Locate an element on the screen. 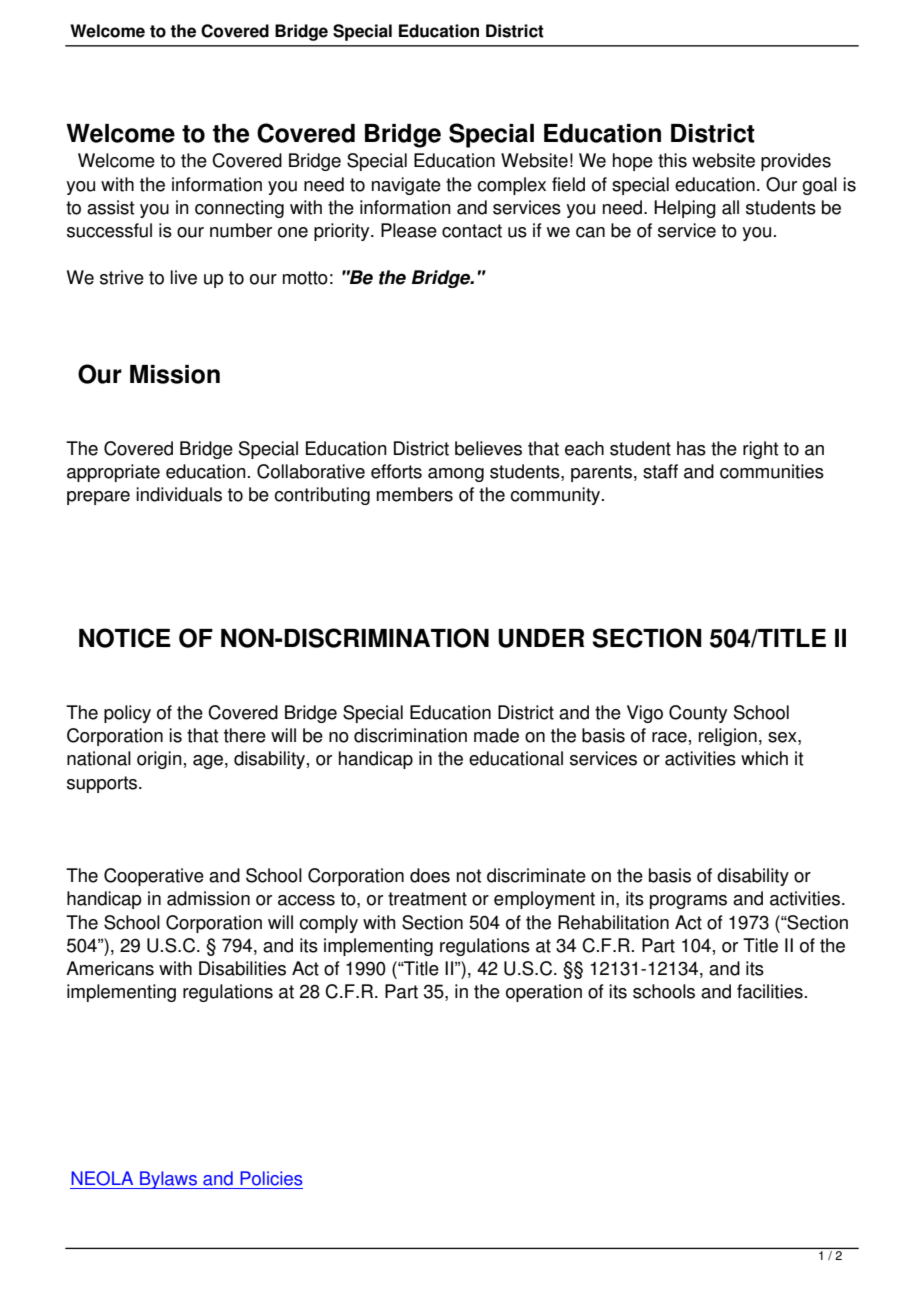 The image size is (924, 1308). UNDER is located at coordinates (541, 638).
